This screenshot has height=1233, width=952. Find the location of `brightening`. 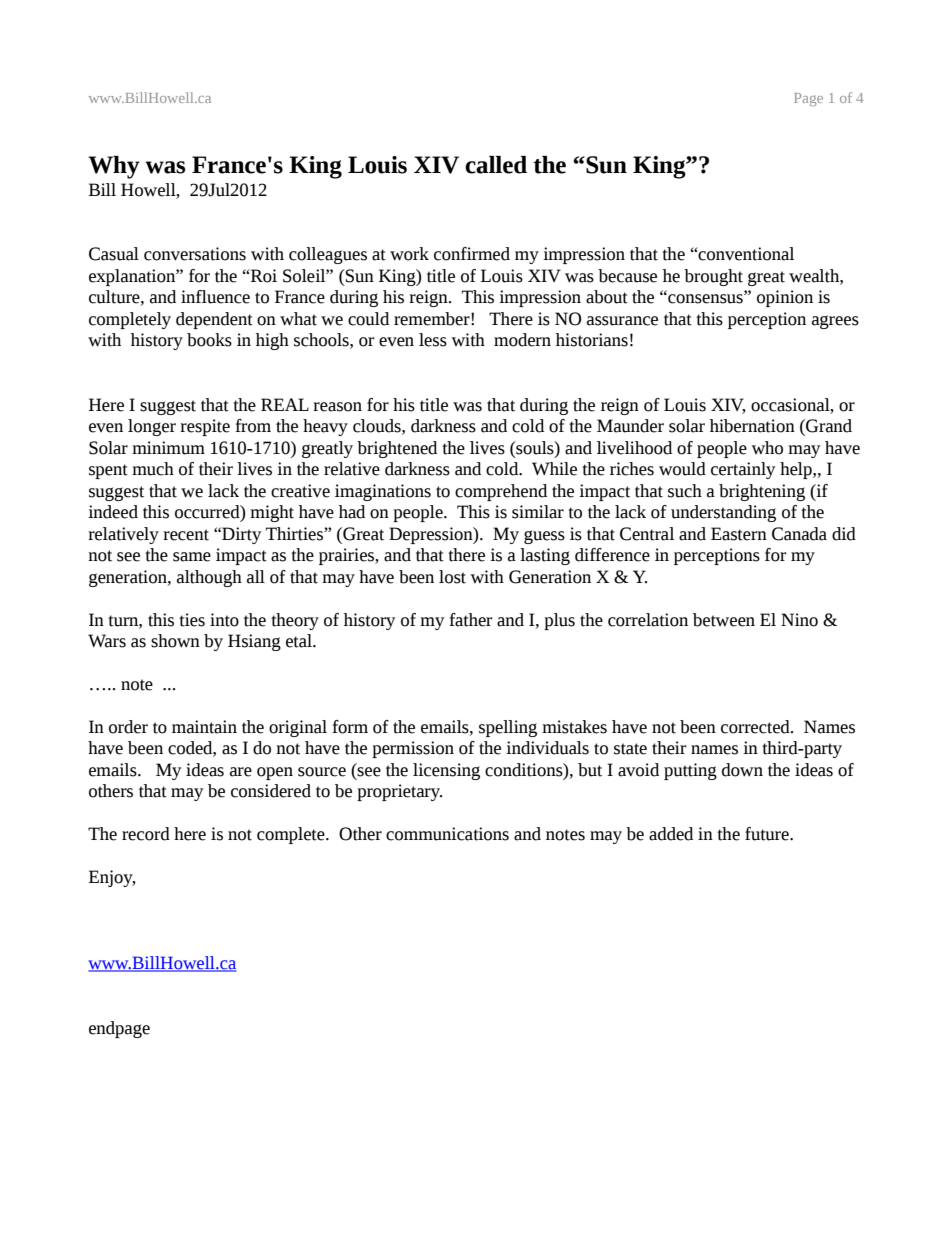

brightening is located at coordinates (762, 492).
